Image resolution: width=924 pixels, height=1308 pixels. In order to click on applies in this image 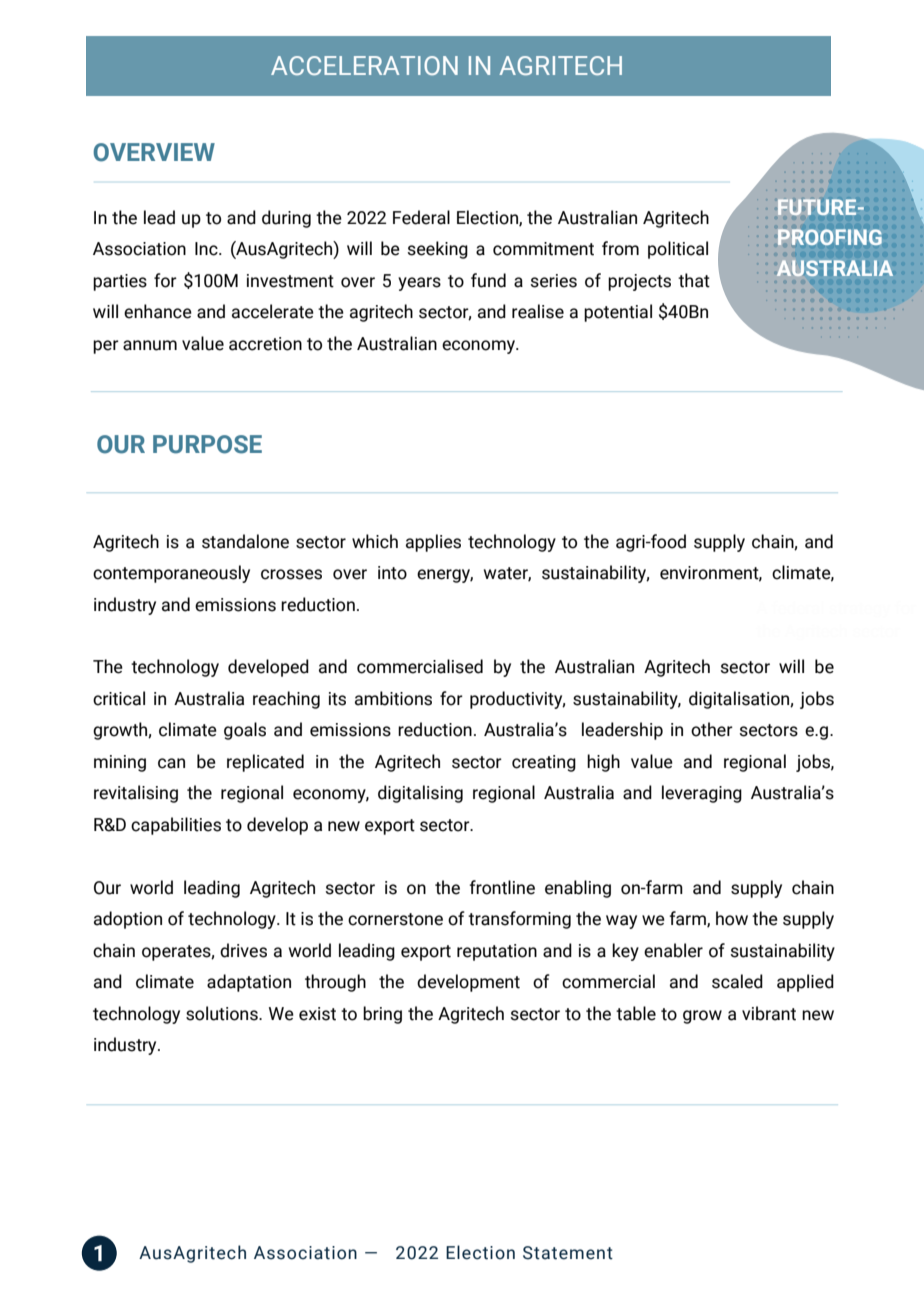, I will do `click(433, 543)`.
